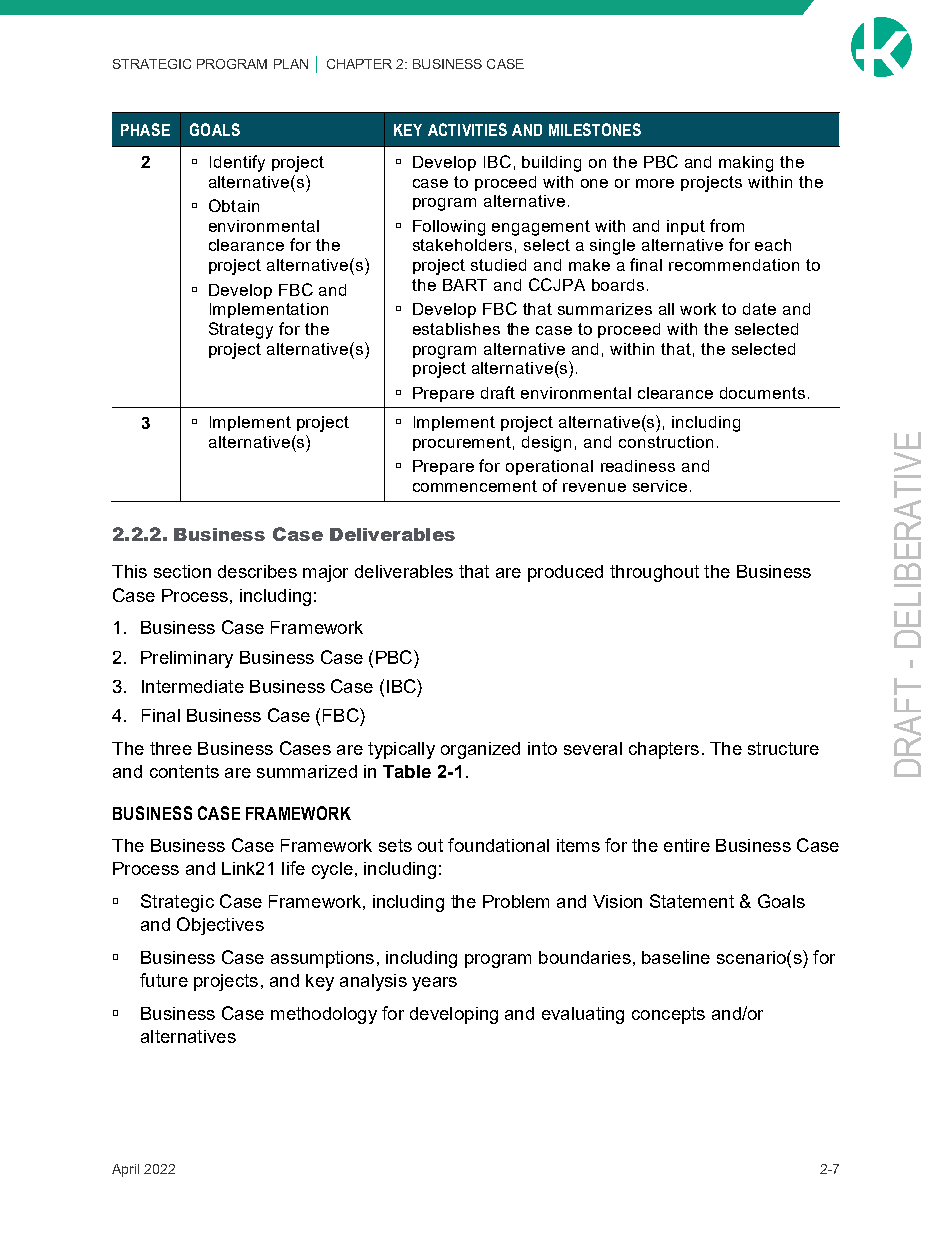  What do you see at coordinates (746, 164) in the screenshot?
I see `making` at bounding box center [746, 164].
